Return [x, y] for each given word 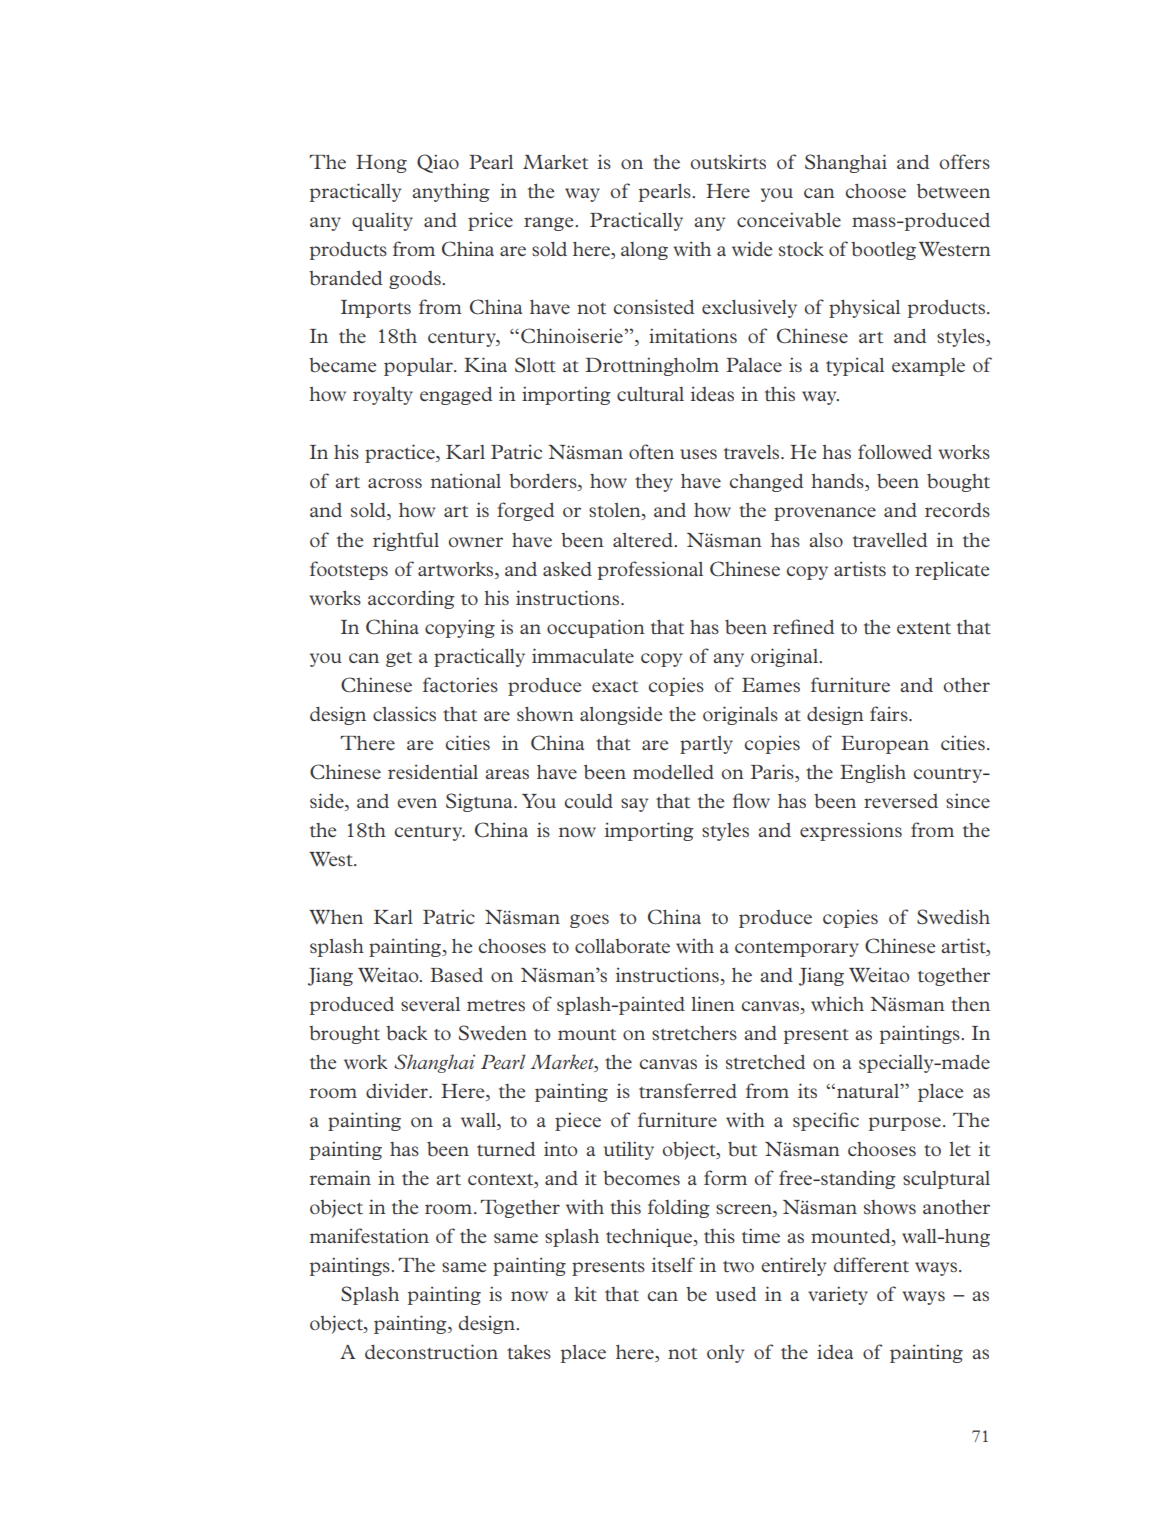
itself [673, 1264]
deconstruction [431, 1352]
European [885, 745]
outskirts [728, 161]
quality [382, 221]
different [871, 1265]
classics [404, 713]
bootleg [883, 251]
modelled [673, 772]
